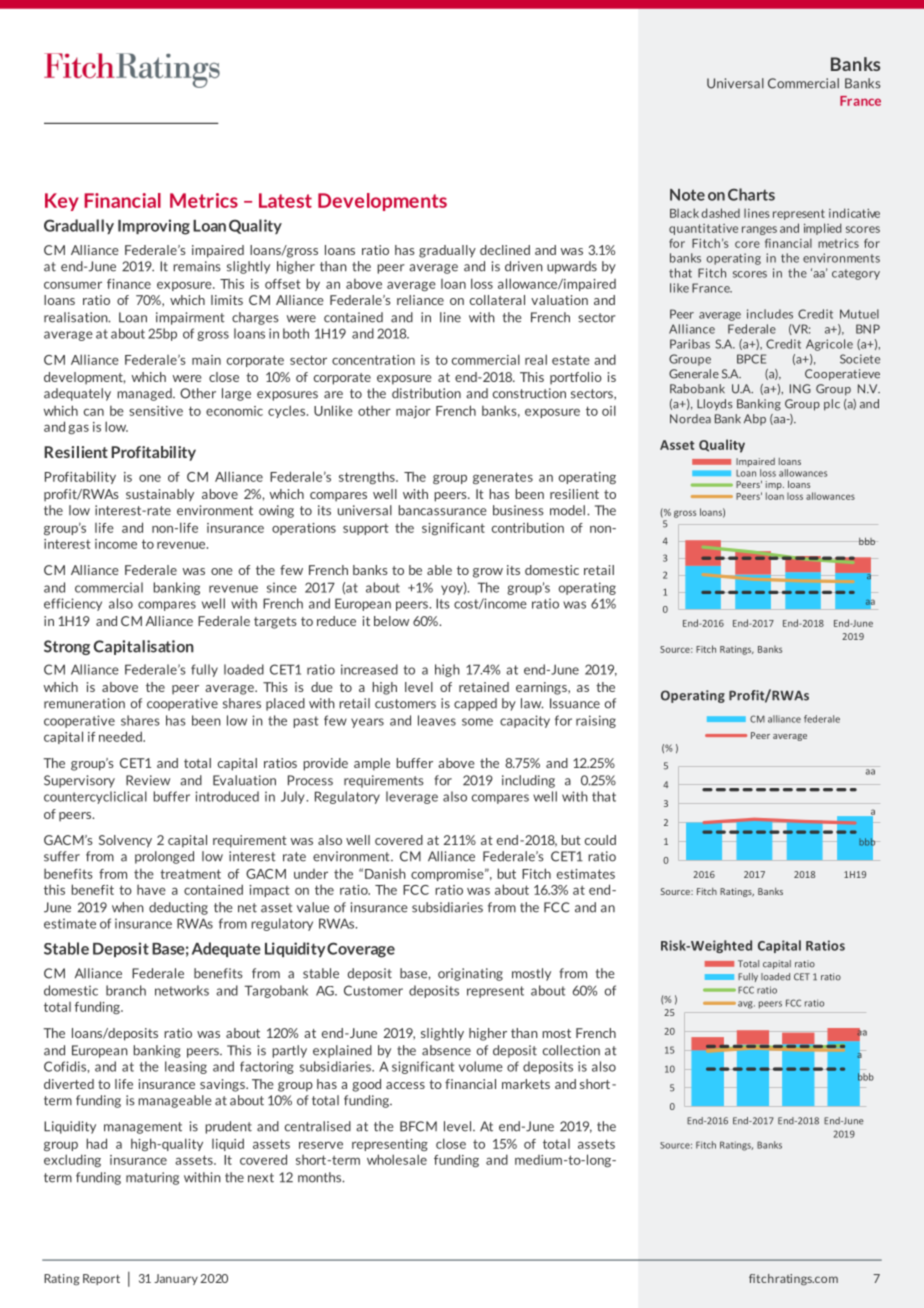 The height and width of the image is (1308, 924). I want to click on ranges, so click(759, 230).
